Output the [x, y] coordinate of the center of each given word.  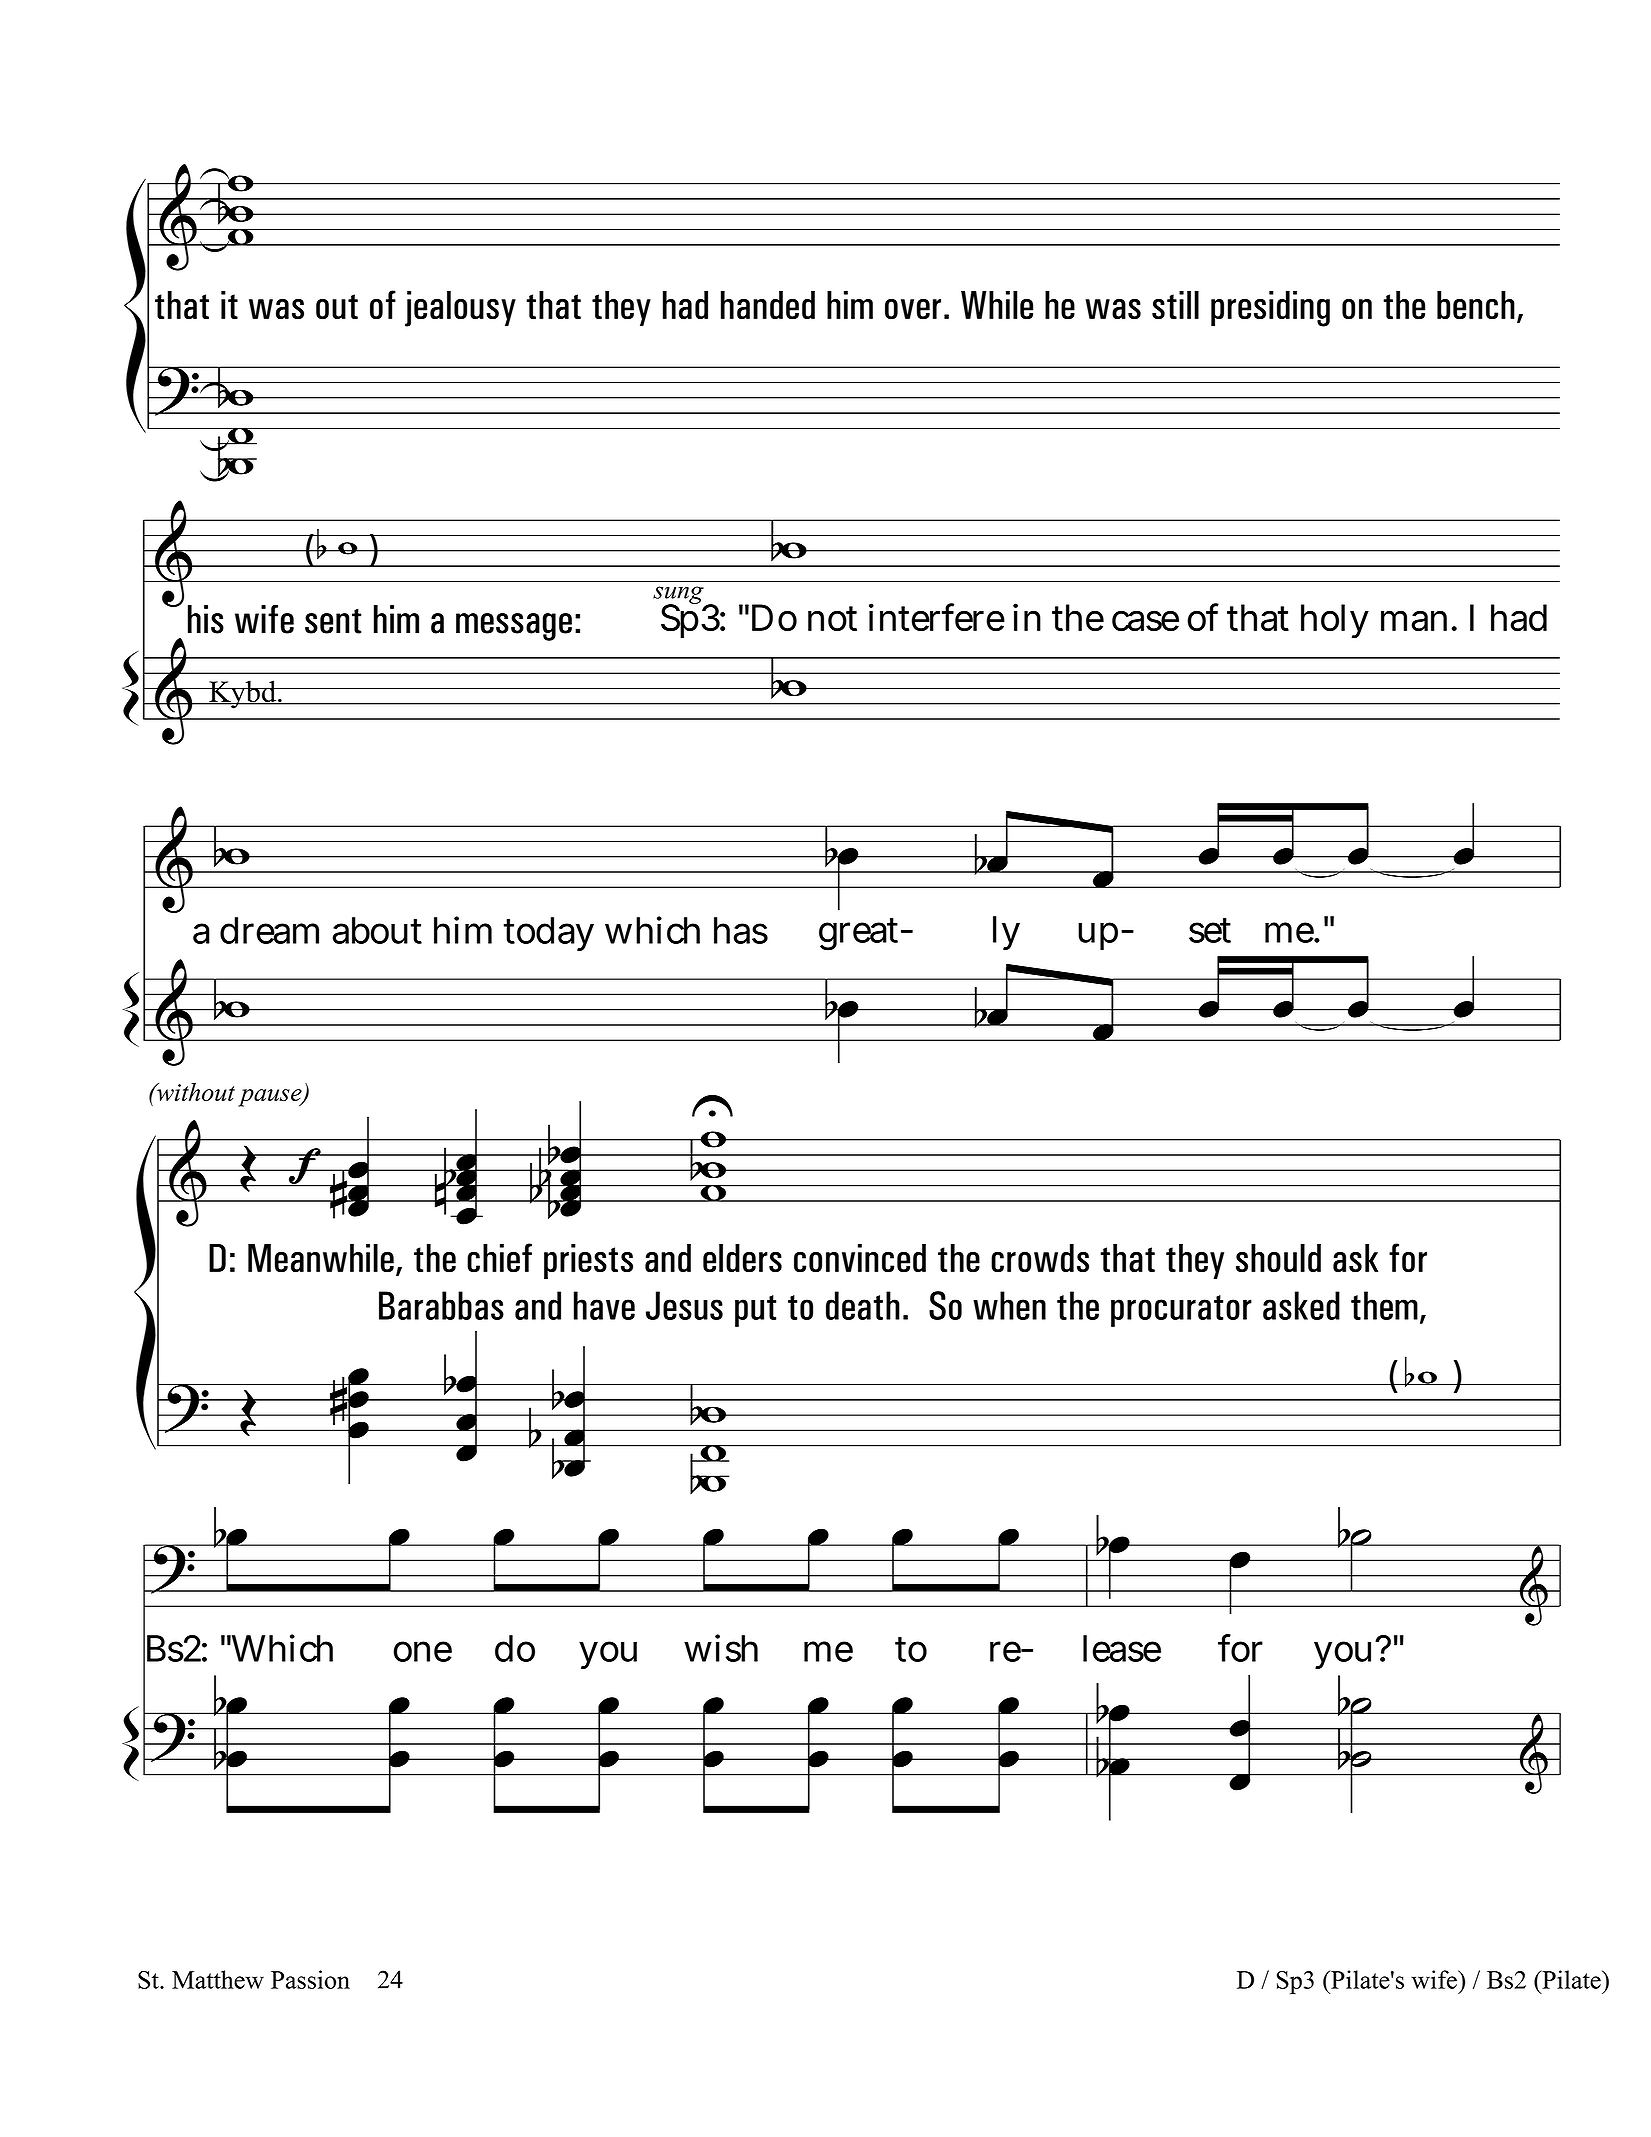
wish [721, 1648]
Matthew [218, 1979]
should [1278, 1258]
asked [1301, 1305]
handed [768, 305]
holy [1335, 621]
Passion [310, 1979]
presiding [1270, 309]
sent [333, 621]
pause [271, 1098]
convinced [860, 1258]
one [423, 1651]
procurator [1181, 1311]
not [832, 618]
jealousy [460, 309]
